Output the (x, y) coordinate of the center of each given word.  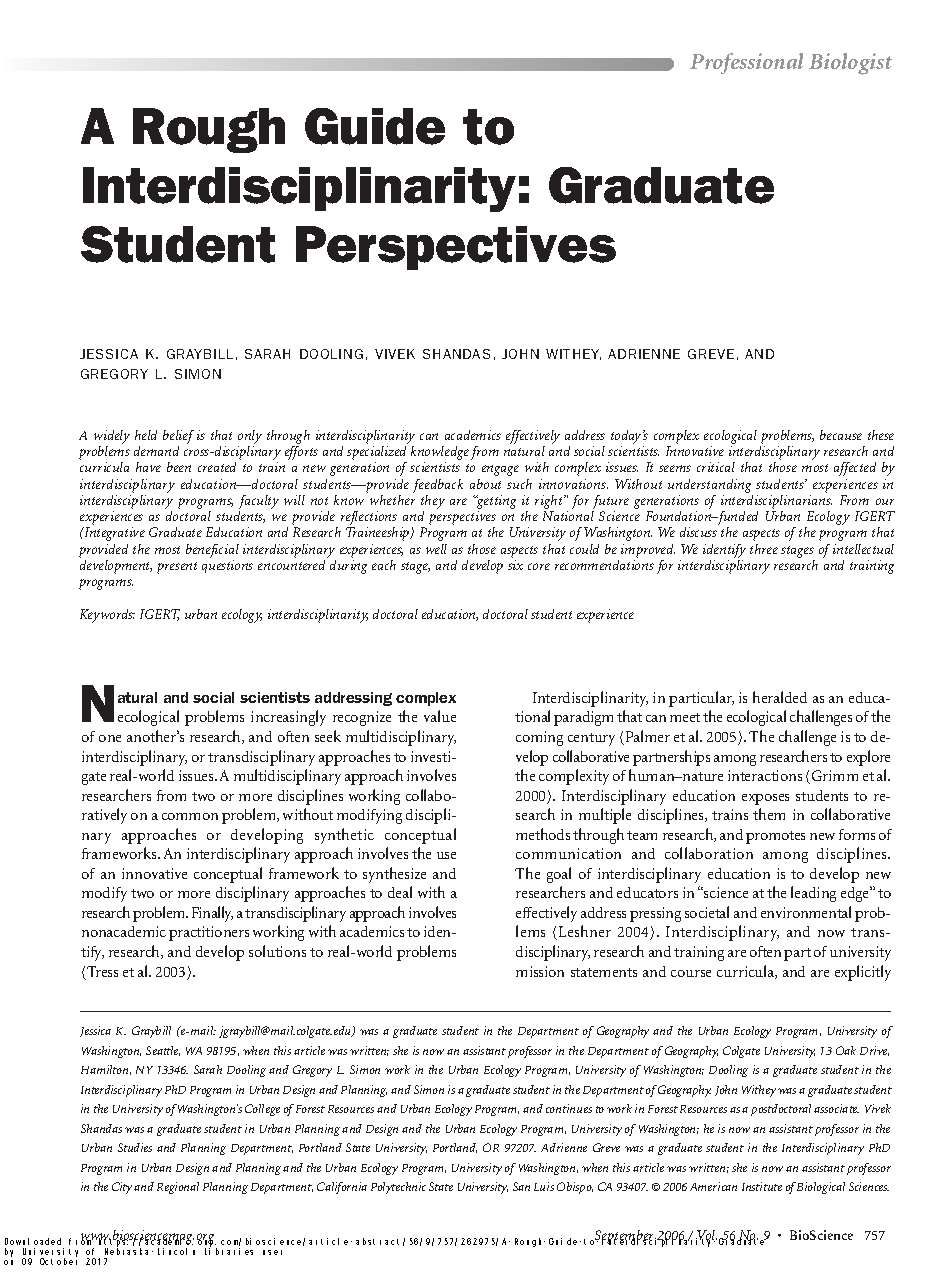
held (146, 435)
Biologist (850, 64)
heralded (780, 697)
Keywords (107, 616)
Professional (746, 63)
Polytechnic (398, 1188)
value (440, 716)
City (122, 1188)
